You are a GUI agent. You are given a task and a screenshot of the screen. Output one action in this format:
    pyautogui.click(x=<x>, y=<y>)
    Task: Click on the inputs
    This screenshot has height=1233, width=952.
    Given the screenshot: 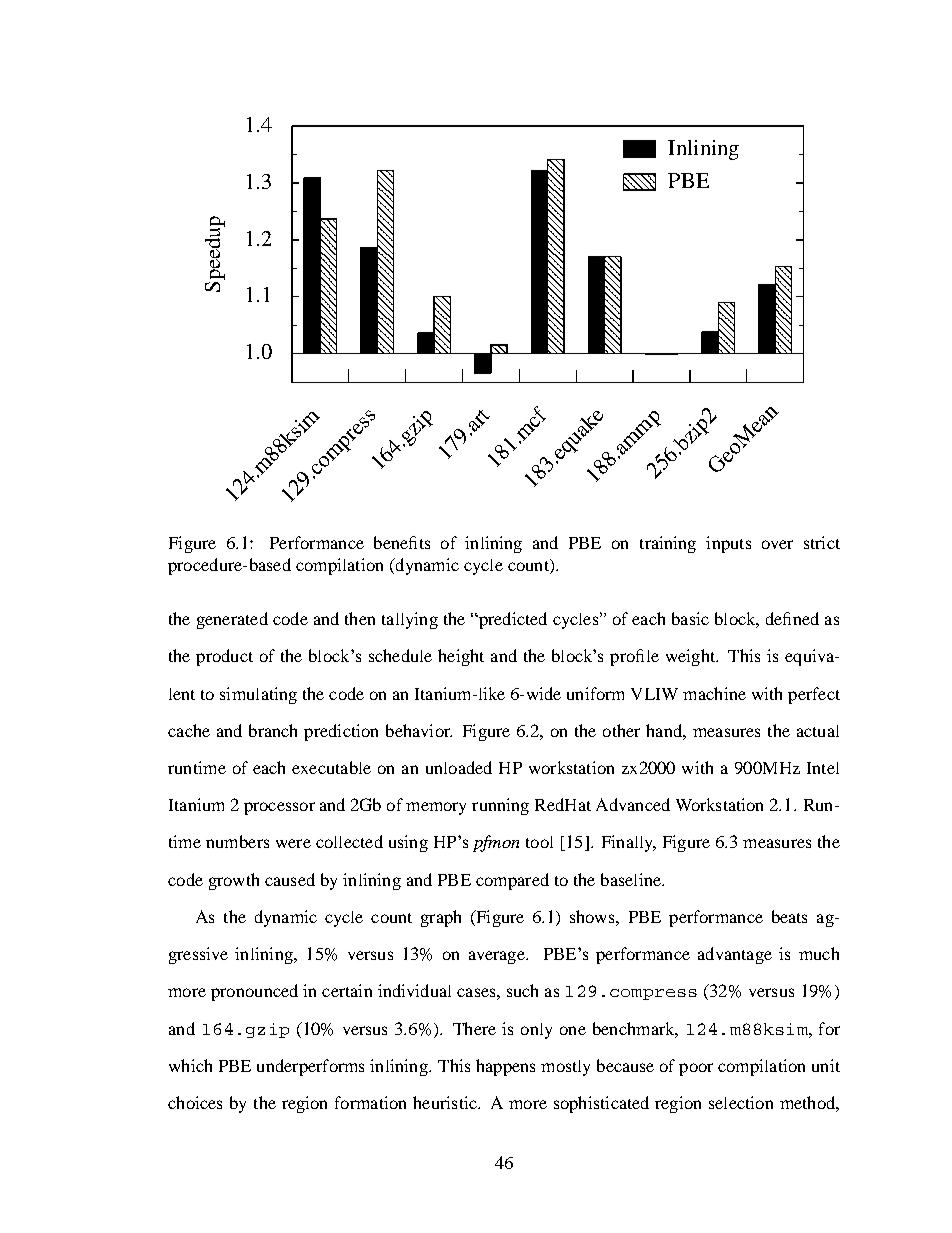 What is the action you would take?
    pyautogui.click(x=728, y=544)
